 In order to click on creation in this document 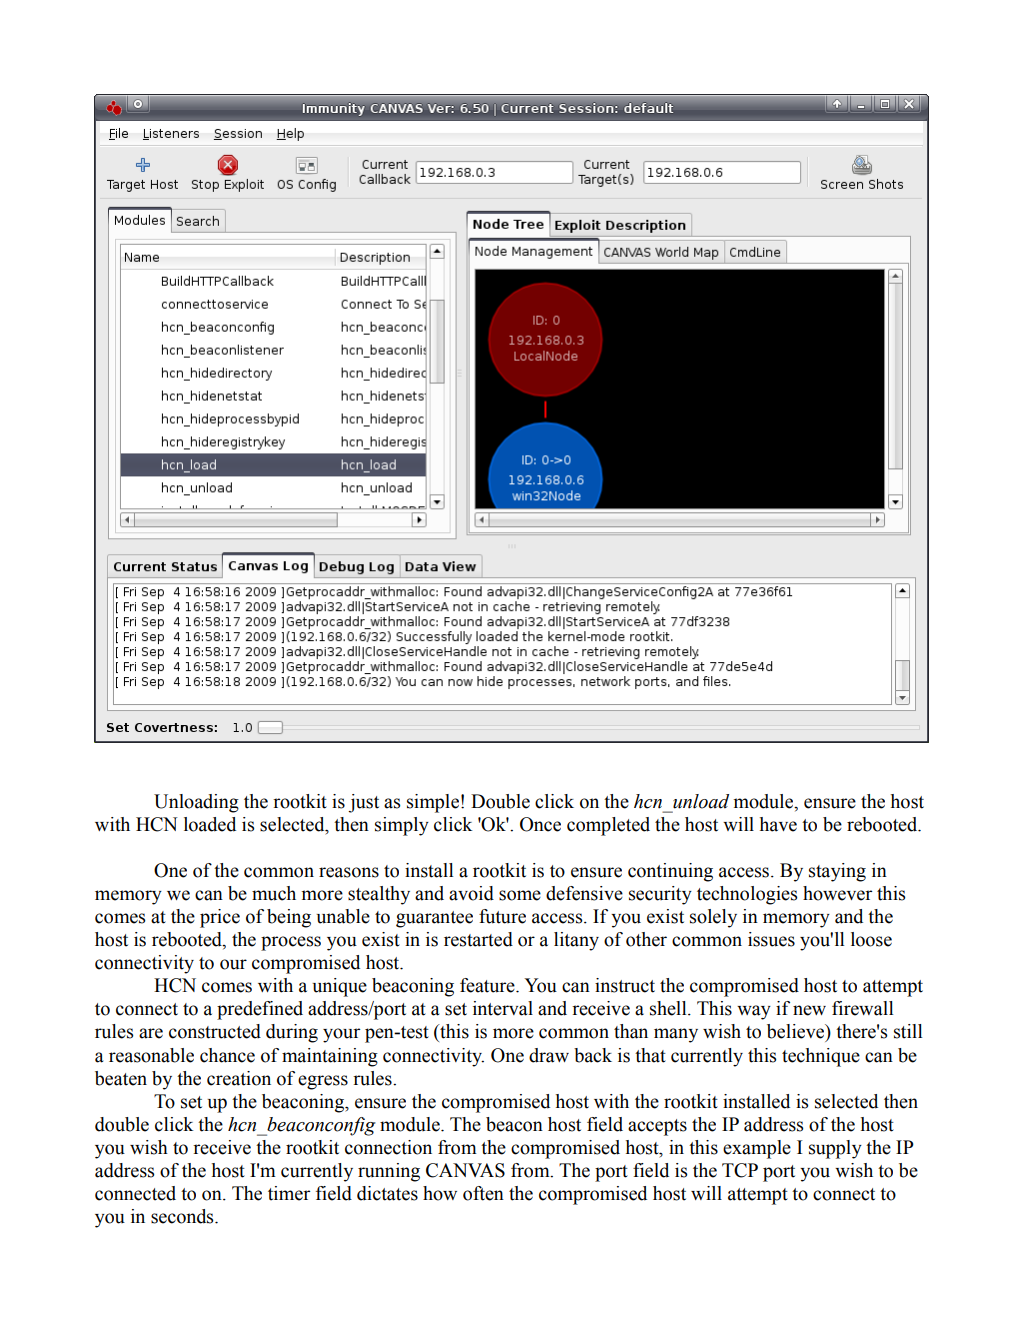, I will do `click(239, 1078)`.
